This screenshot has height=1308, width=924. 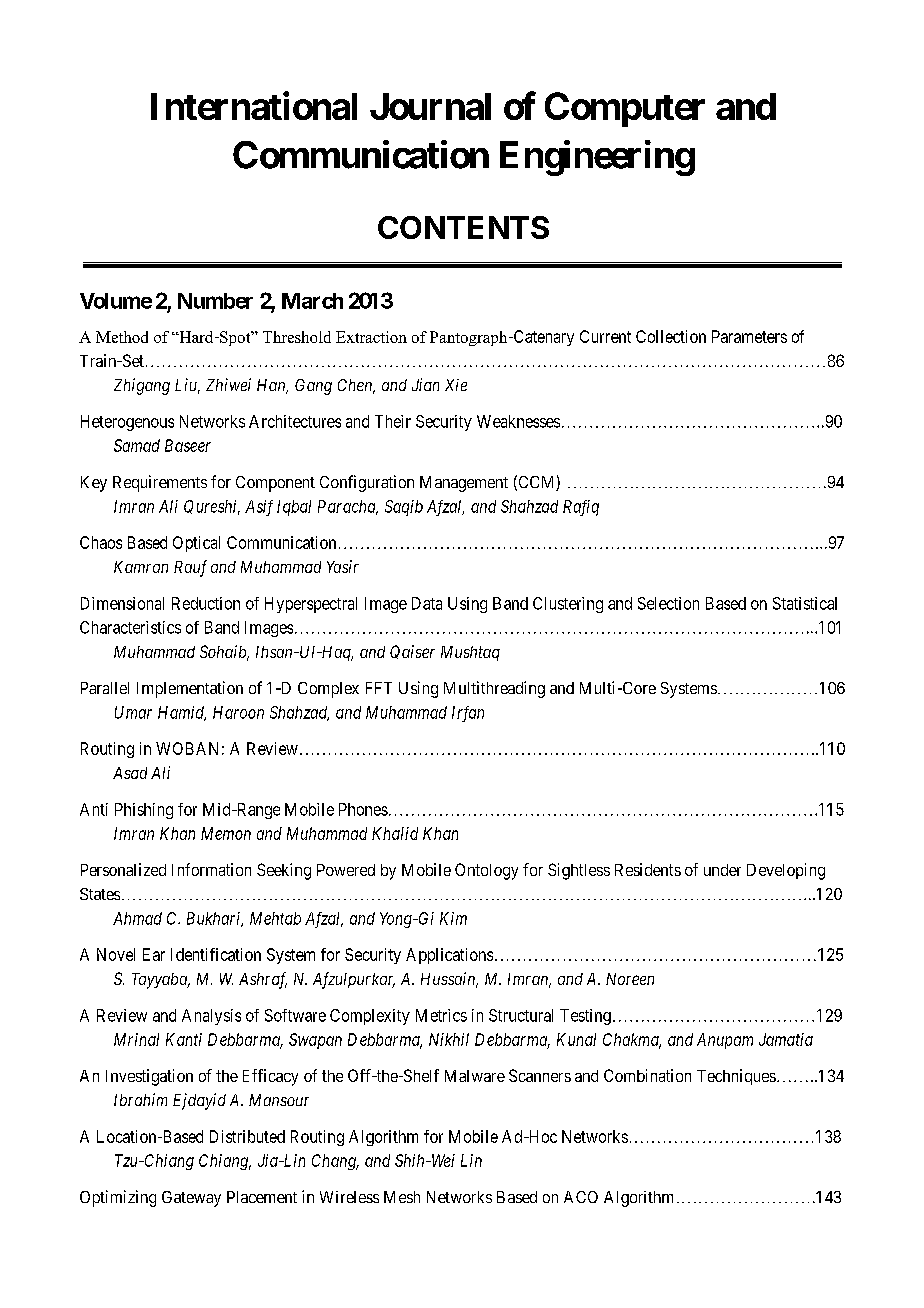 What do you see at coordinates (625, 109) in the screenshot?
I see `Computer` at bounding box center [625, 109].
